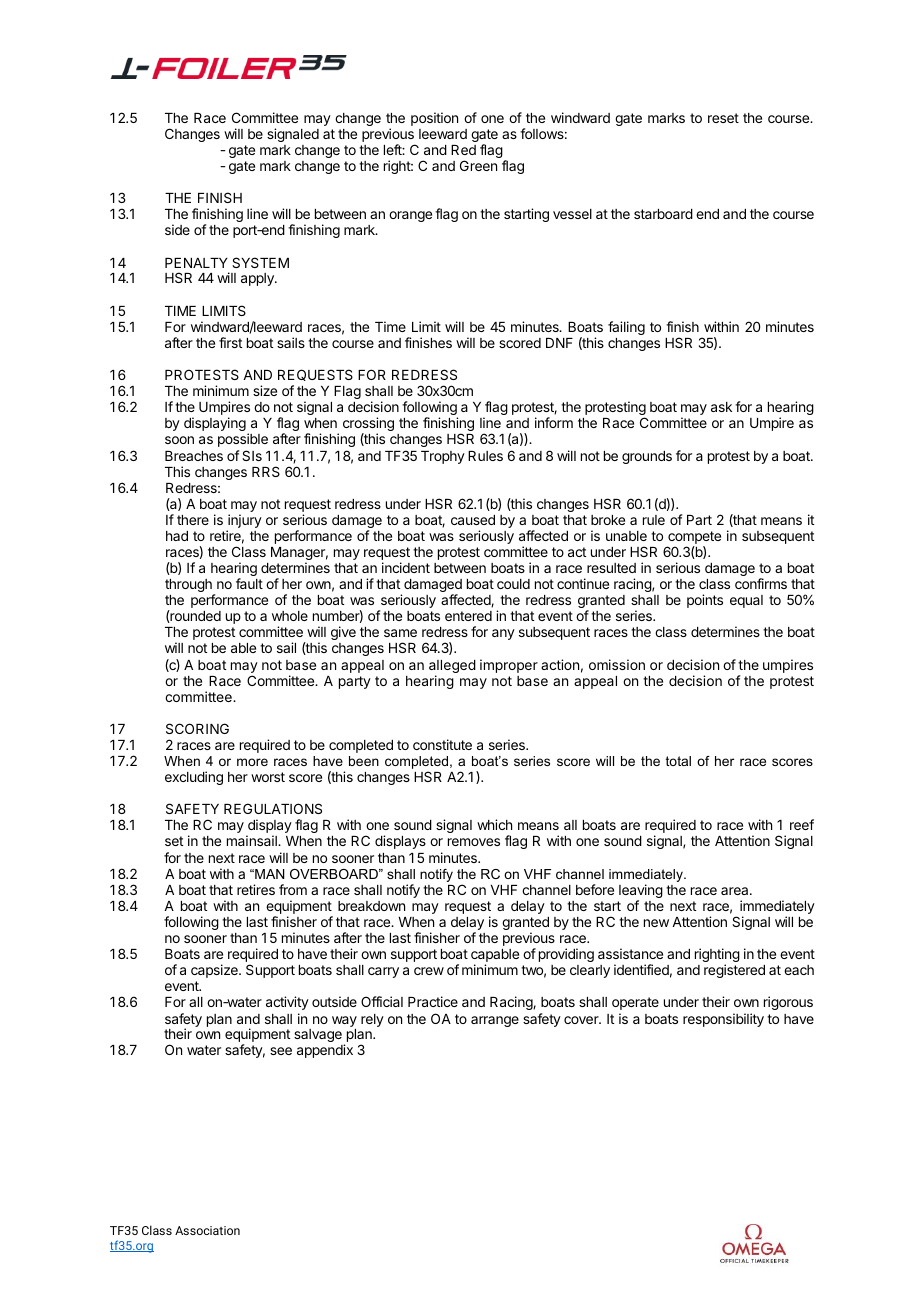 This document has height=1308, width=924. Describe the element at coordinates (554, 422) in the document. I see `inform` at that location.
